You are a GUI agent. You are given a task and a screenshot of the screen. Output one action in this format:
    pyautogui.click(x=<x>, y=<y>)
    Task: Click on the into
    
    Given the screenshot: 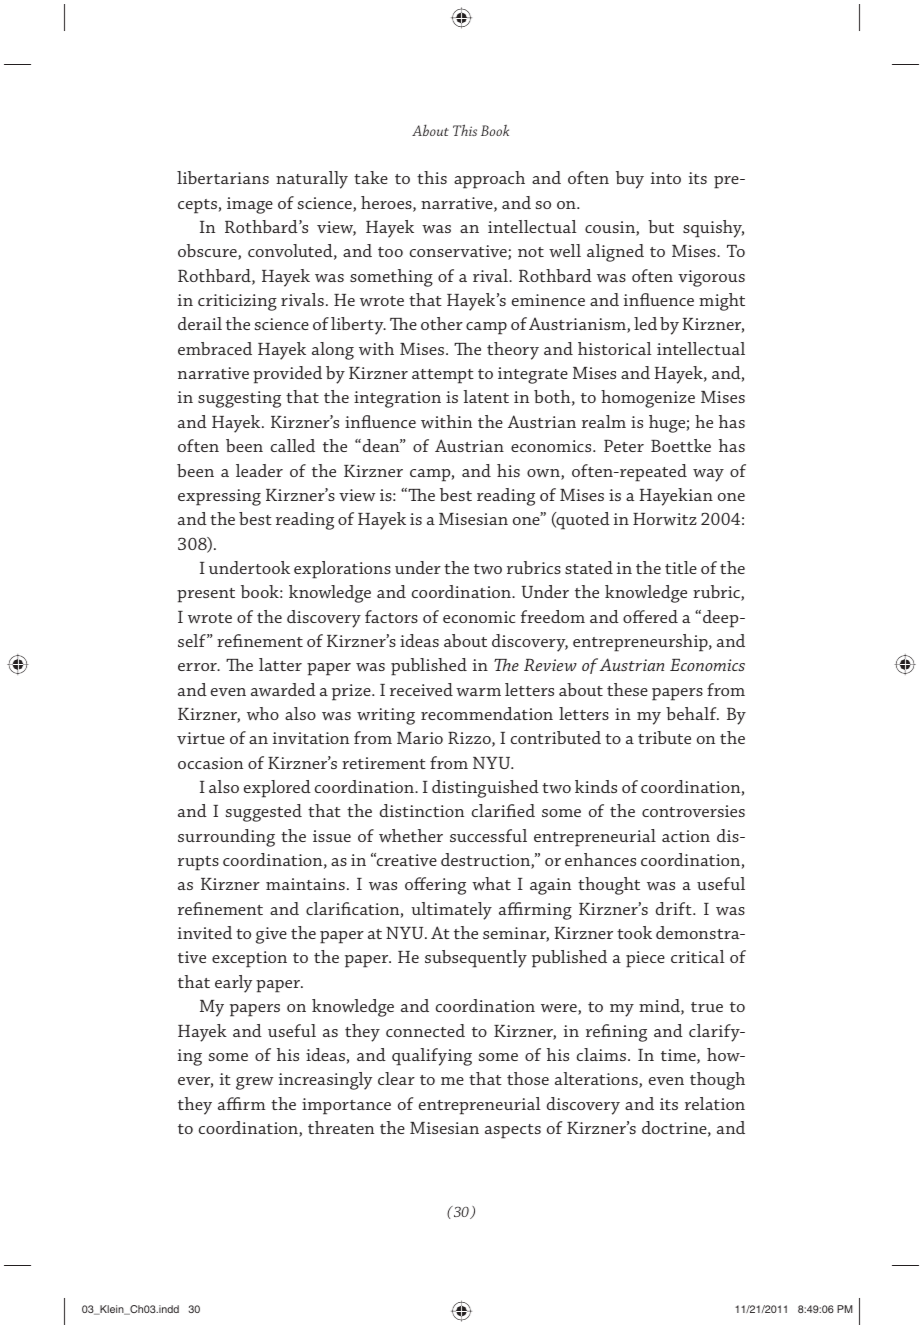 What is the action you would take?
    pyautogui.click(x=666, y=178)
